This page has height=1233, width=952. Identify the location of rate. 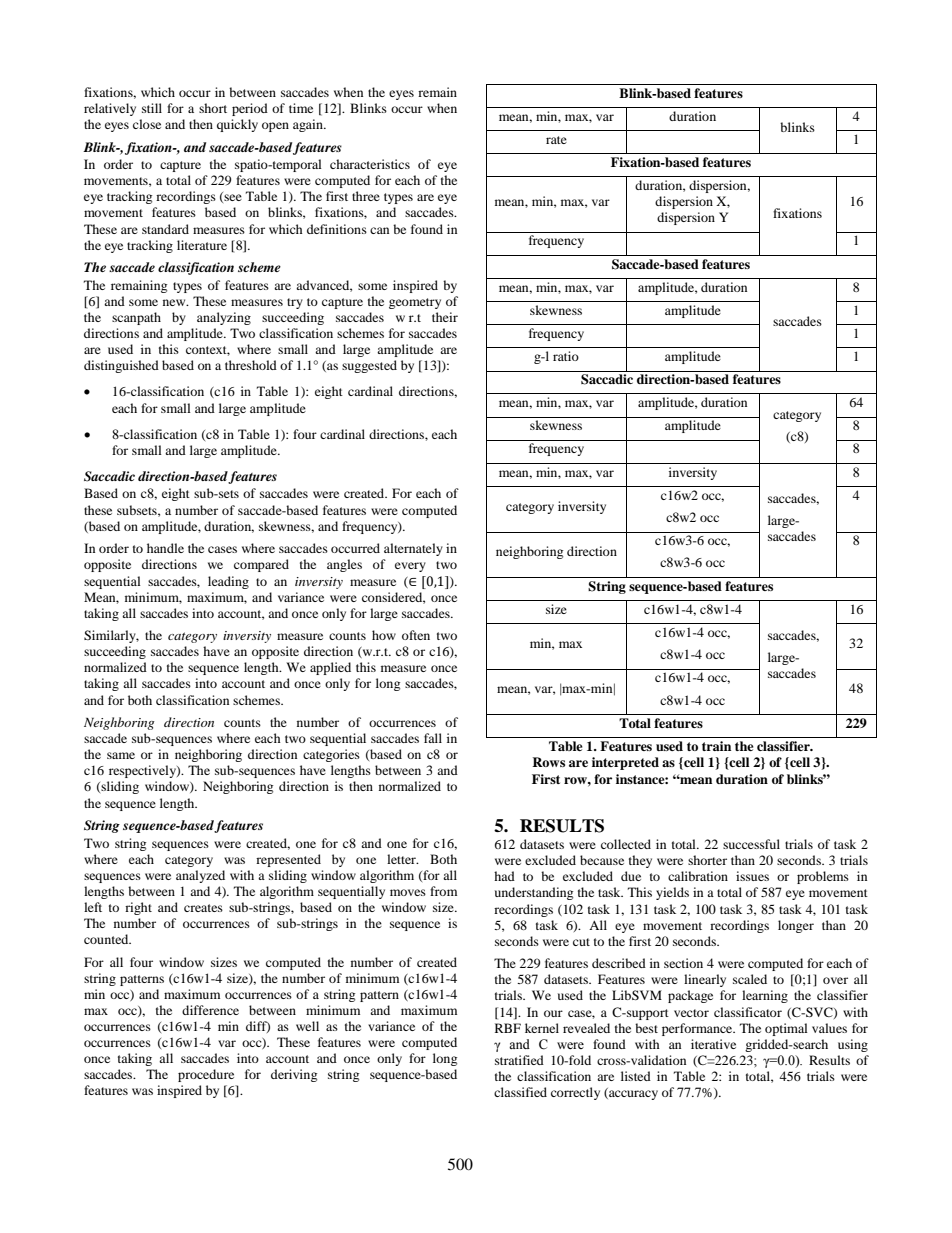
(556, 140).
